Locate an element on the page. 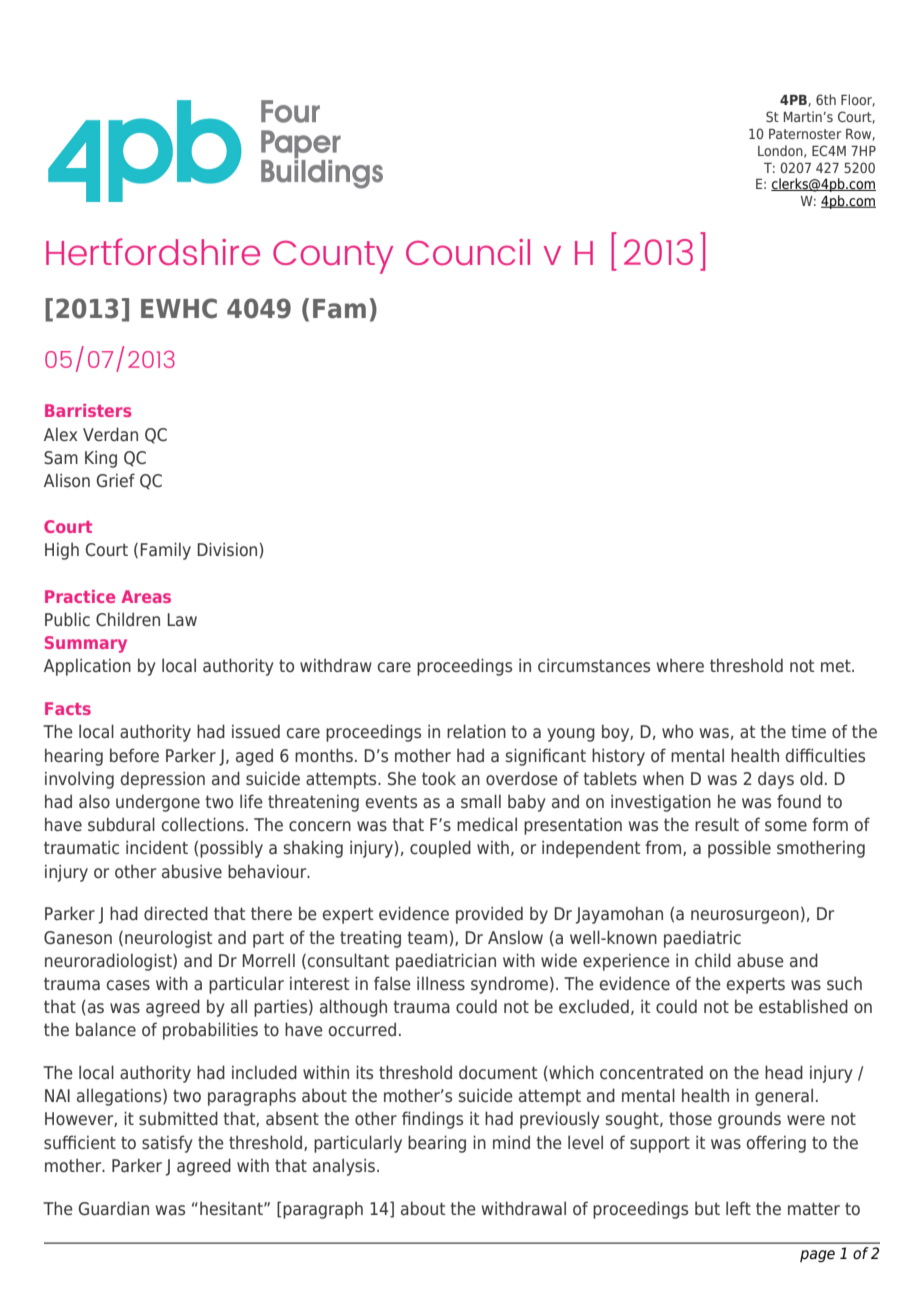  Council is located at coordinates (468, 252).
